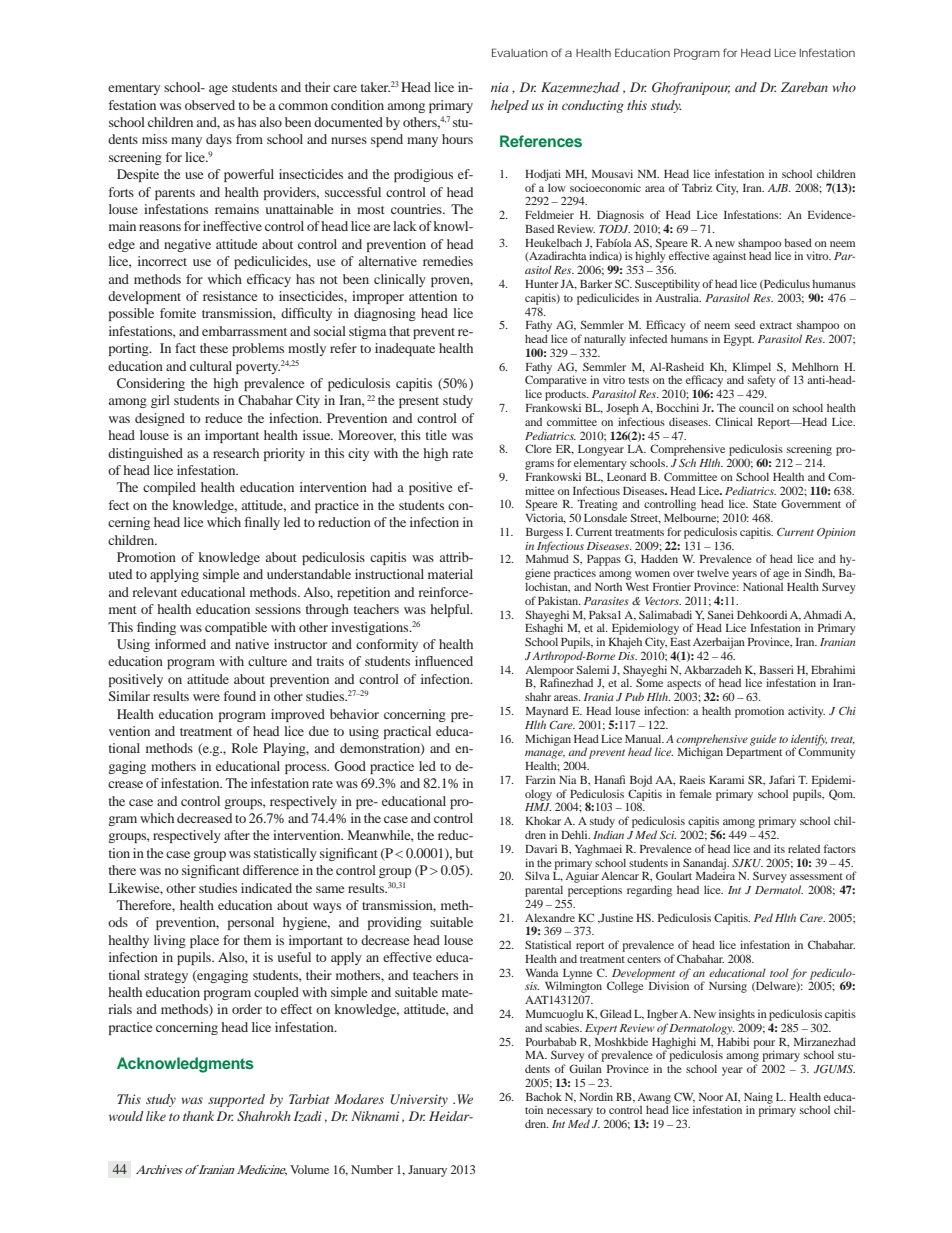 This screenshot has width=952, height=1233. Describe the element at coordinates (210, 105) in the screenshot. I see `observed` at that location.
